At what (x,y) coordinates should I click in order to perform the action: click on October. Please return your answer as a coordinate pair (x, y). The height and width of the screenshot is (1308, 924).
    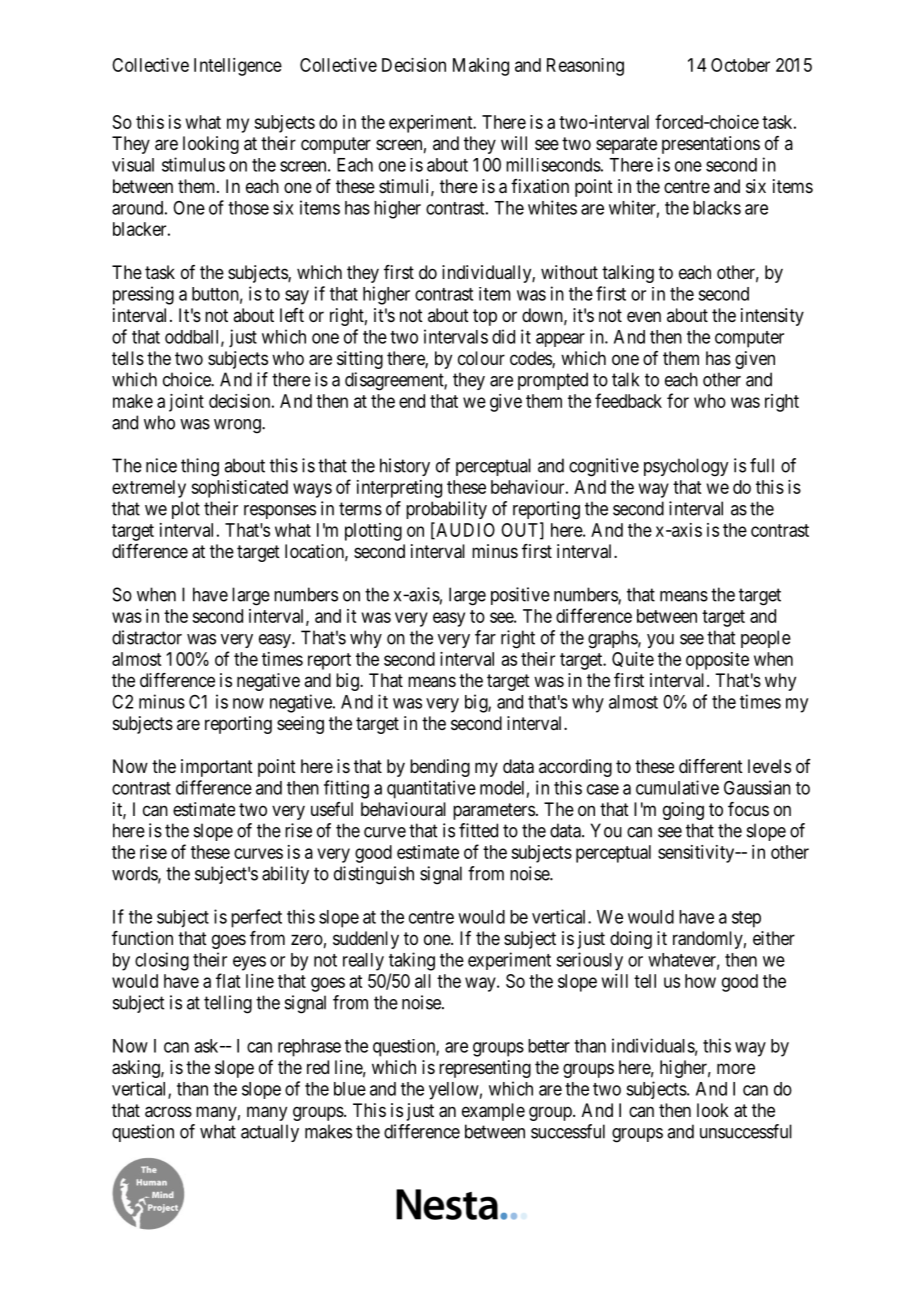
    Looking at the image, I should click on (740, 65).
